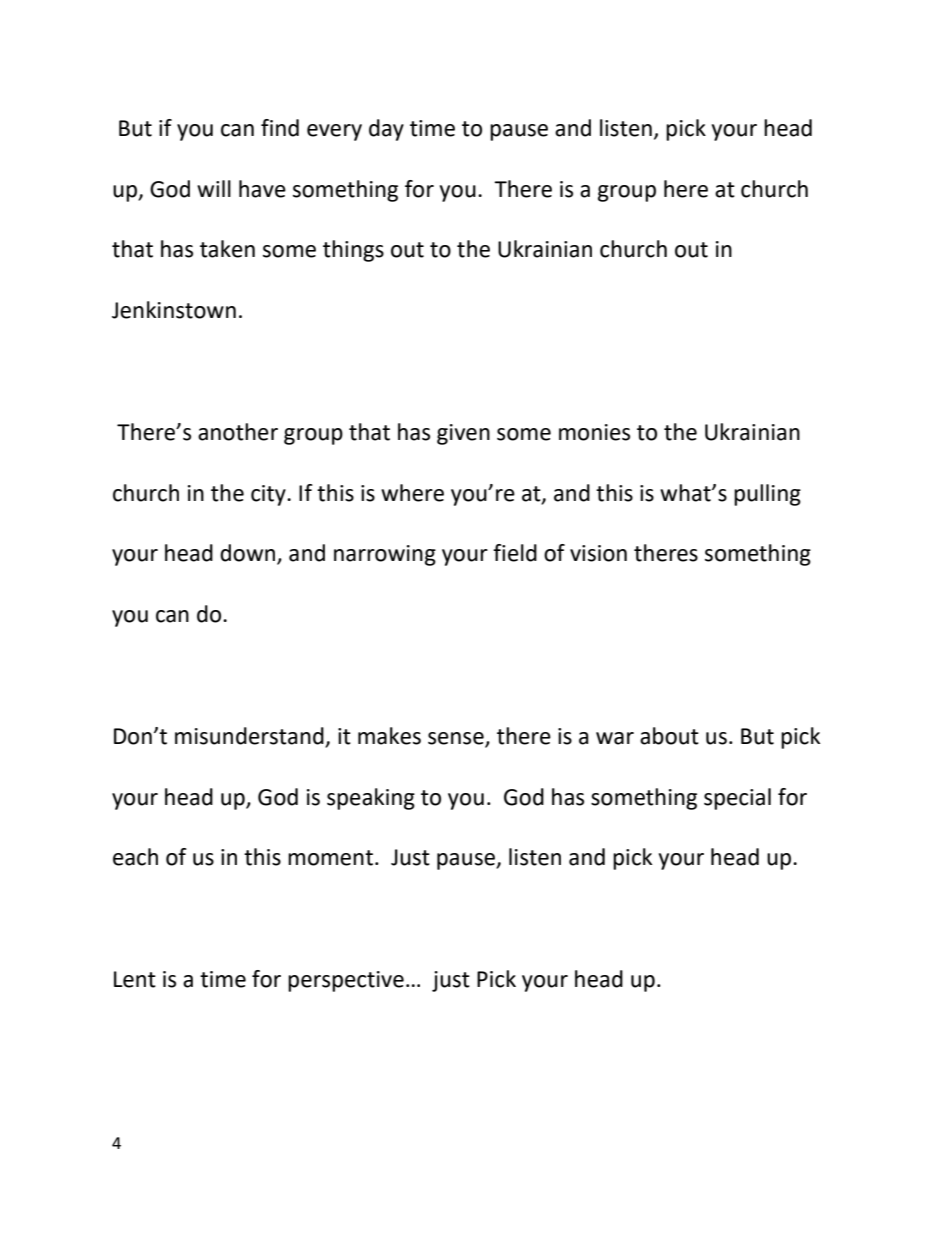  Describe the element at coordinates (456, 738) in the page. I see `sense` at that location.
